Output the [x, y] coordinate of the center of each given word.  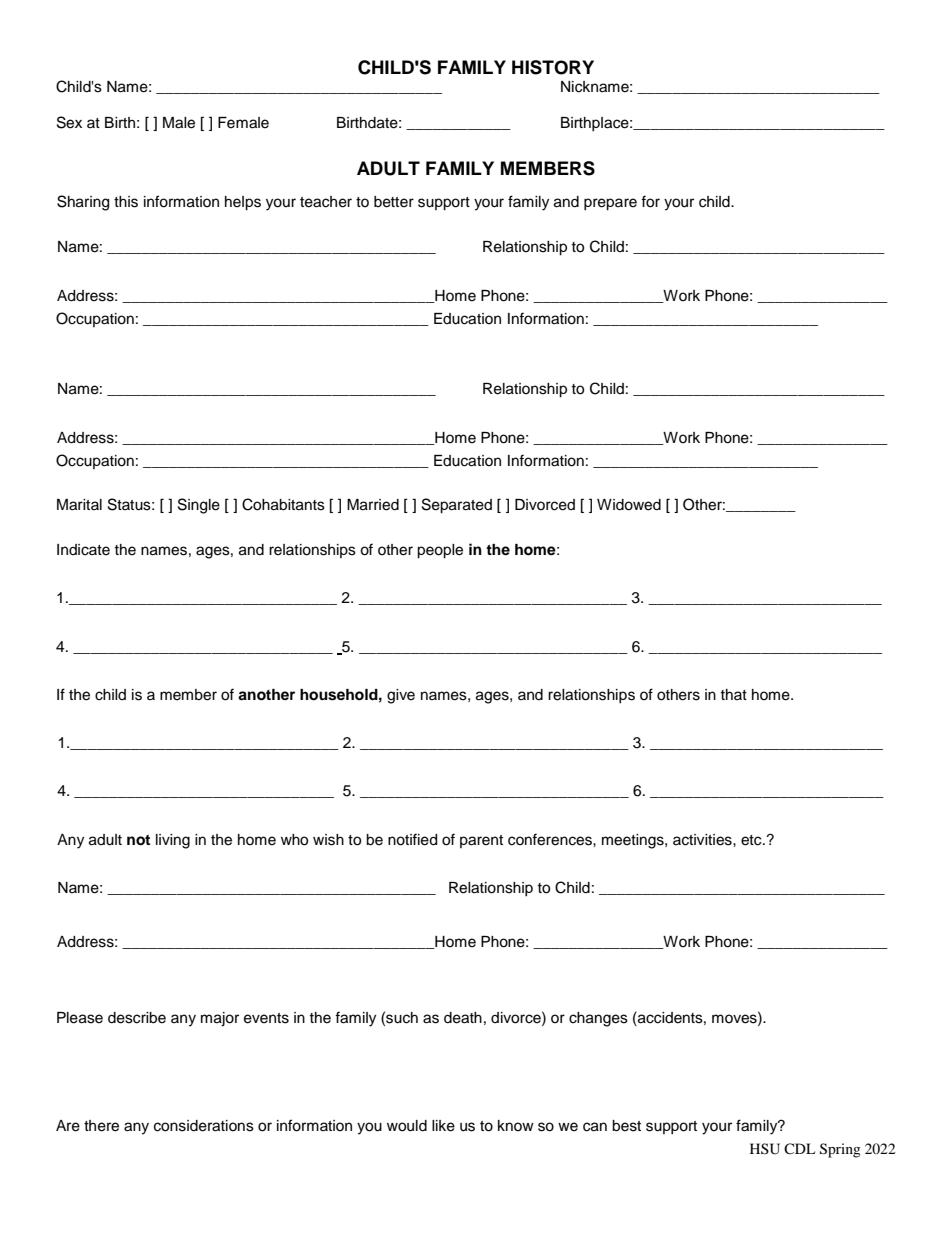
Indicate [83, 550]
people [440, 551]
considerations [204, 1126]
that [733, 694]
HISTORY [553, 67]
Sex [69, 122]
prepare [610, 204]
